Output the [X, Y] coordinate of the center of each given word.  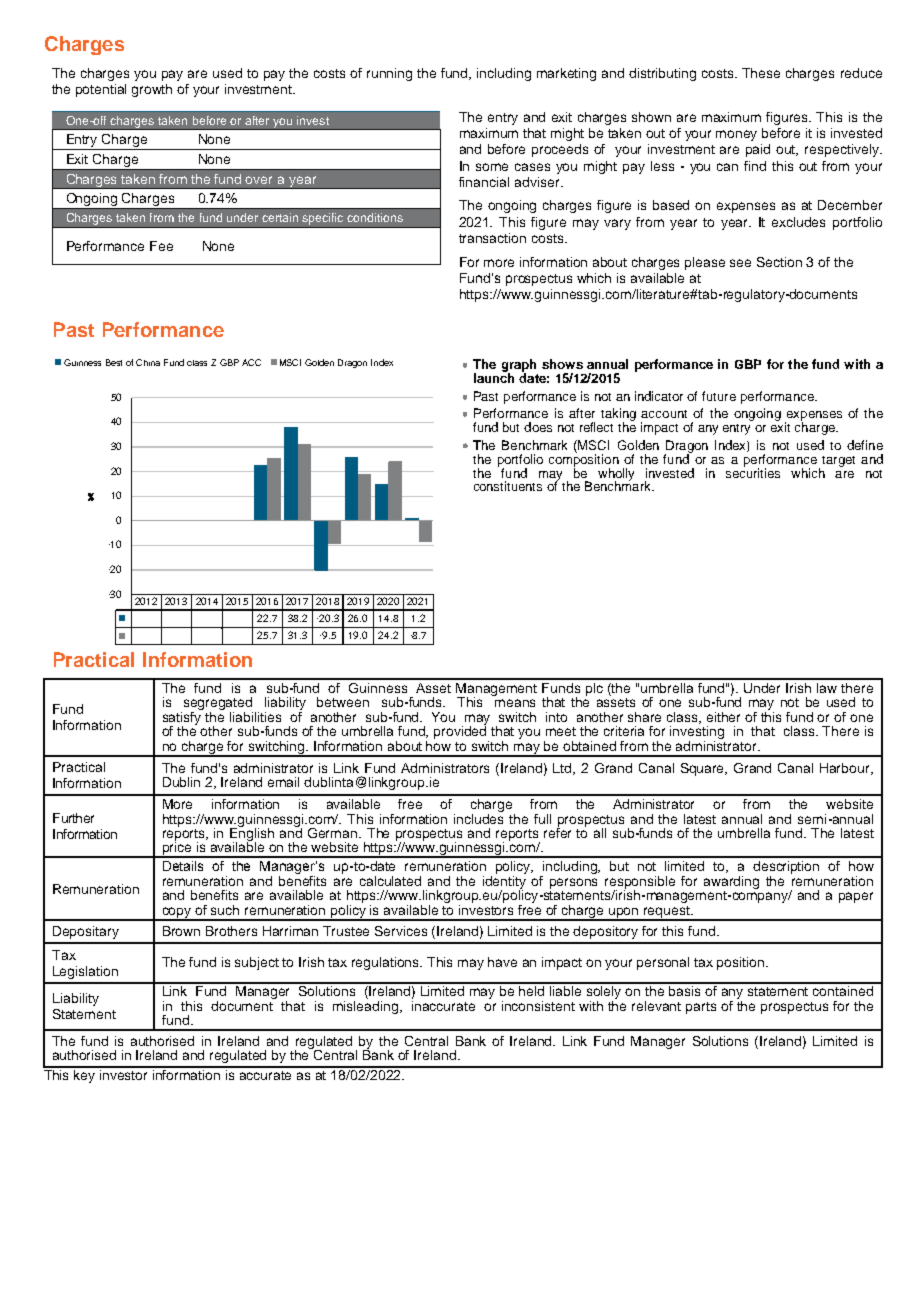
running [389, 74]
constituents [508, 486]
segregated [218, 705]
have [502, 962]
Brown [181, 931]
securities [753, 472]
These [761, 73]
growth [152, 90]
